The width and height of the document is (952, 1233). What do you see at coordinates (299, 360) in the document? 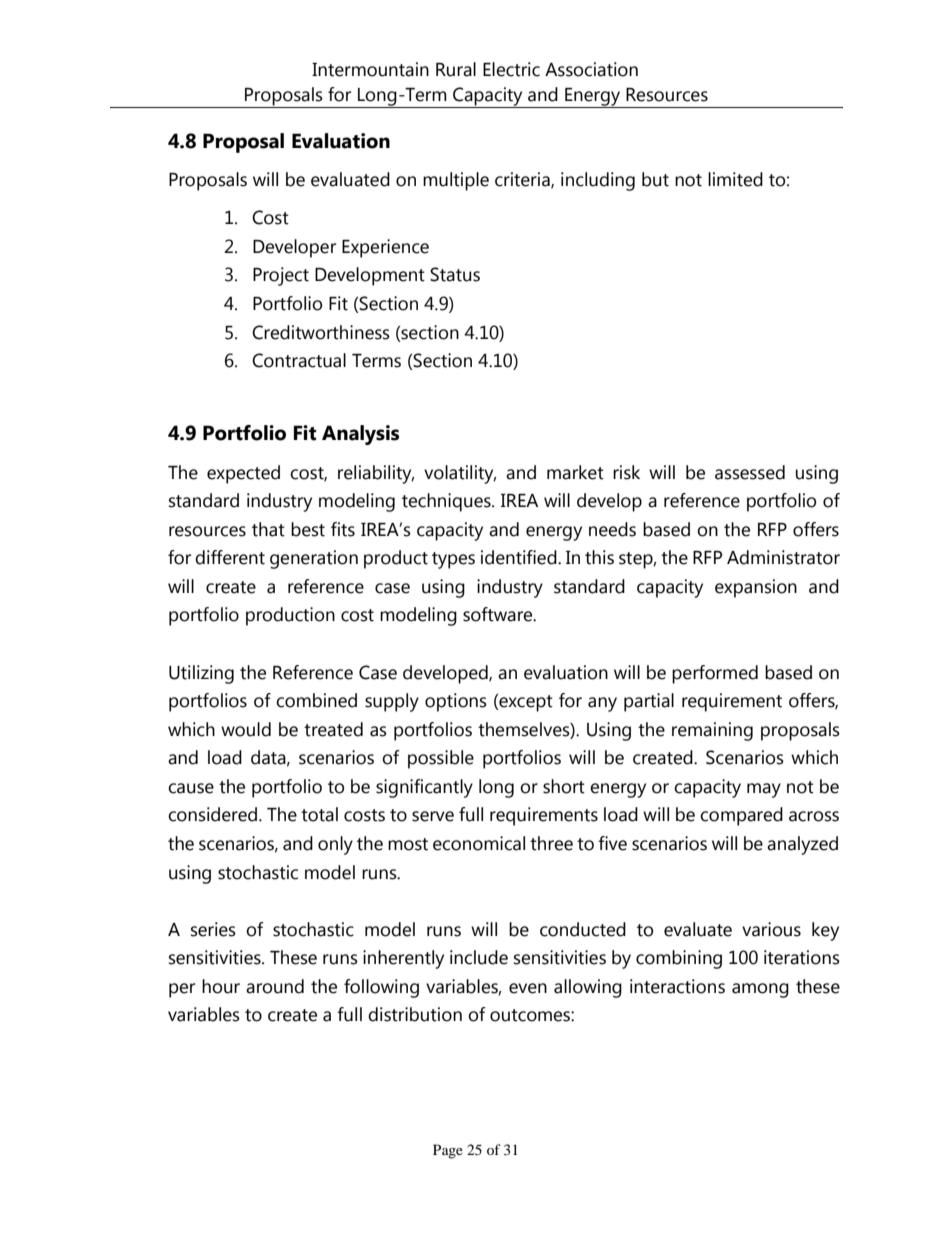
I see `Contractual` at bounding box center [299, 360].
